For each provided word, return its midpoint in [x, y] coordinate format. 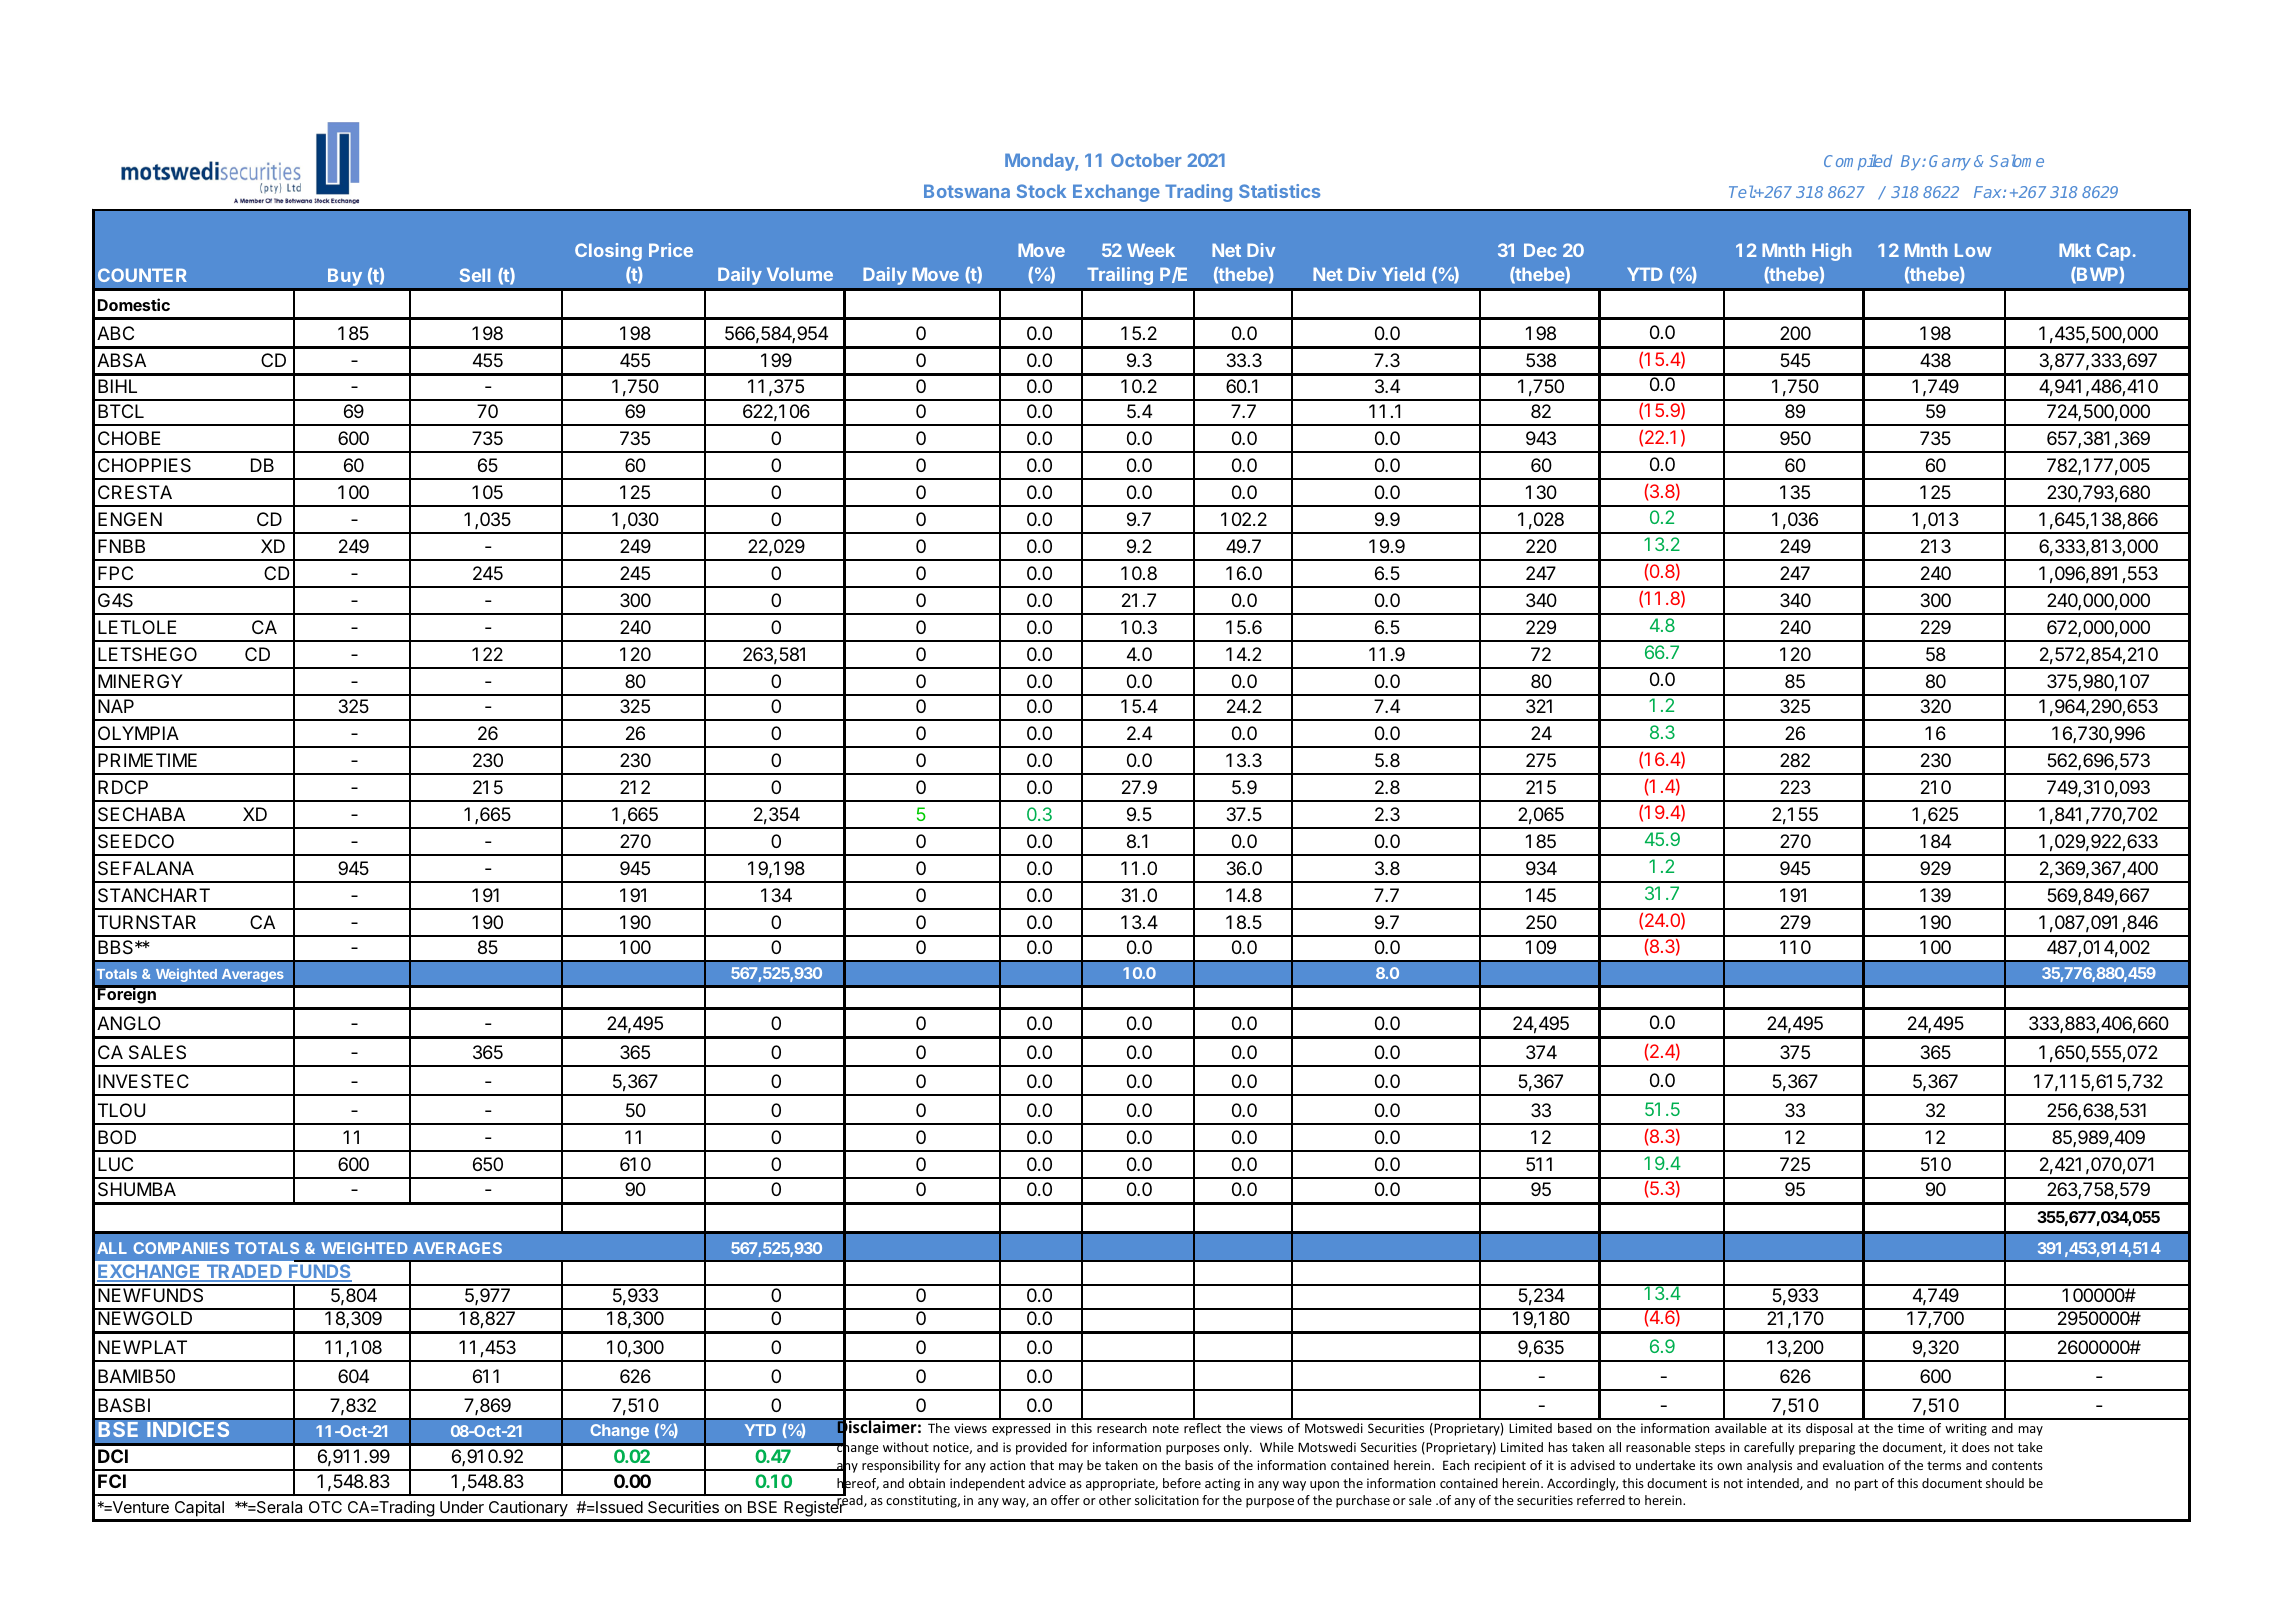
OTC [325, 1507]
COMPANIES [181, 1248]
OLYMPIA [138, 733]
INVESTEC [143, 1081]
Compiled [1858, 162]
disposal [1829, 1429]
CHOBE [129, 438]
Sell [475, 275]
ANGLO [129, 1023]
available [1741, 1428]
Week [1151, 250]
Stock [1041, 191]
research [1122, 1428]
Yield [1403, 274]
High [1831, 252]
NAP [116, 706]
